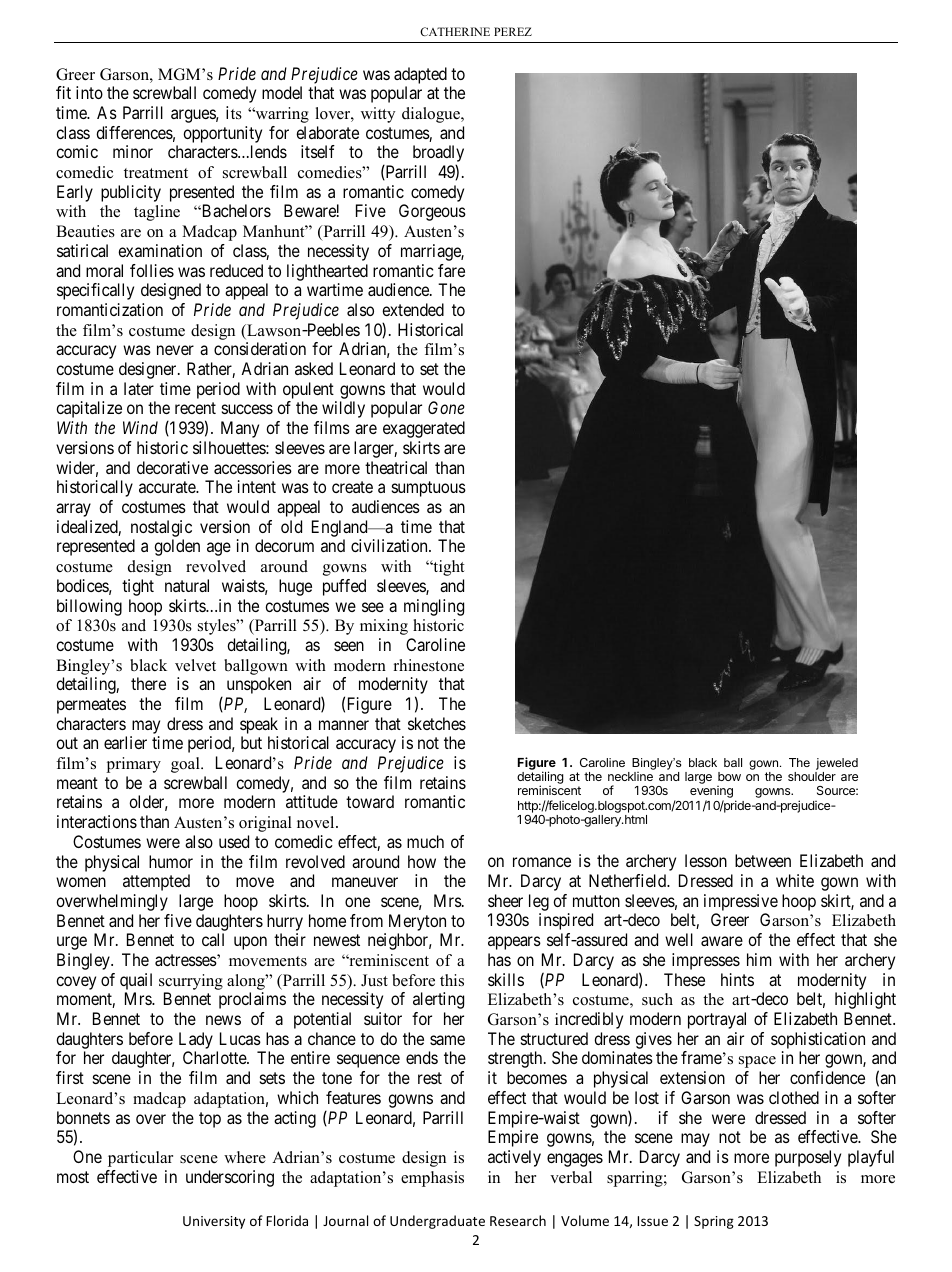 This page has height=1272, width=952. I want to click on adapted, so click(420, 75).
